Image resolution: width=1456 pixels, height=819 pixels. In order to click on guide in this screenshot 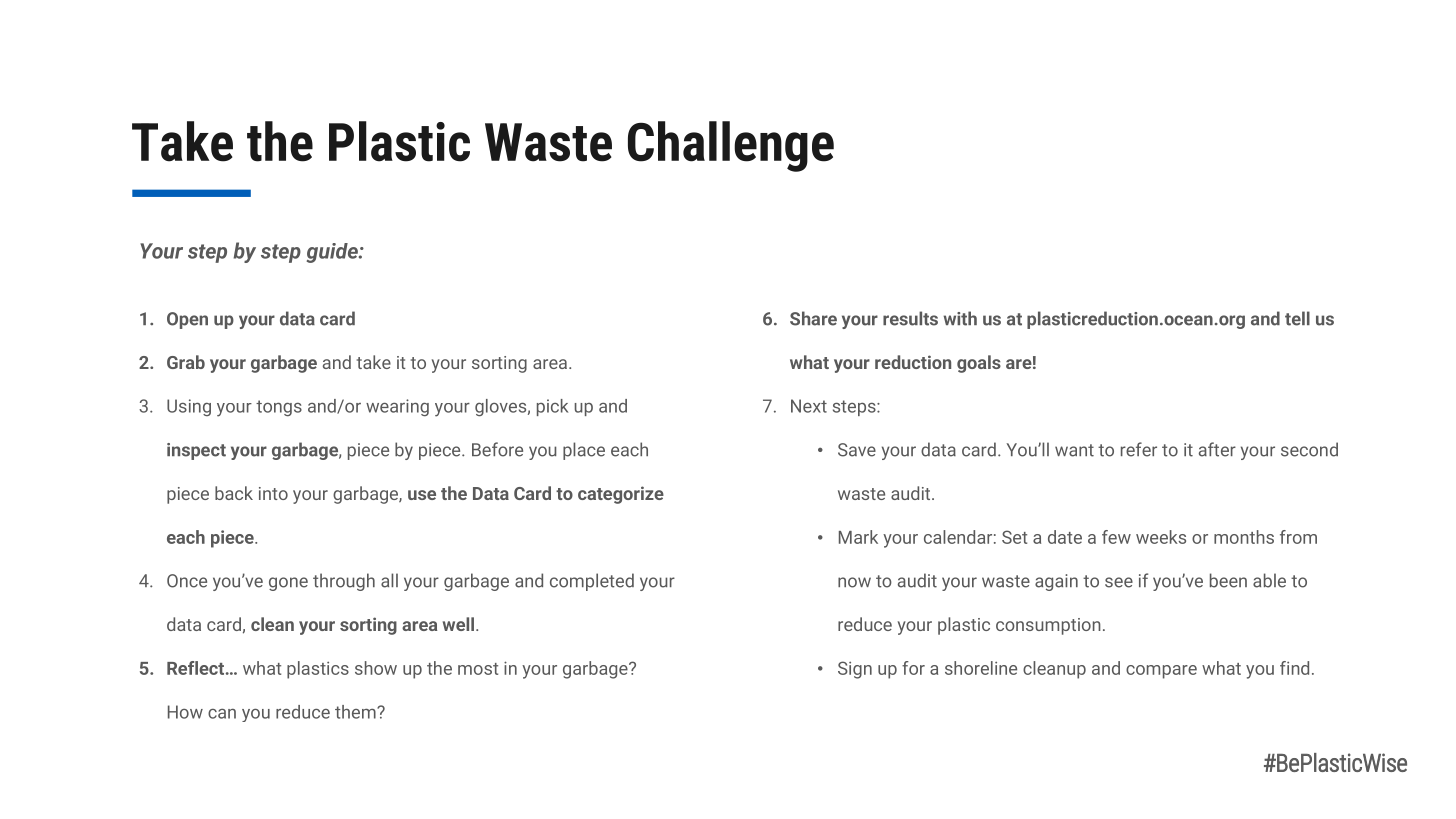, I will do `click(333, 253)`.
